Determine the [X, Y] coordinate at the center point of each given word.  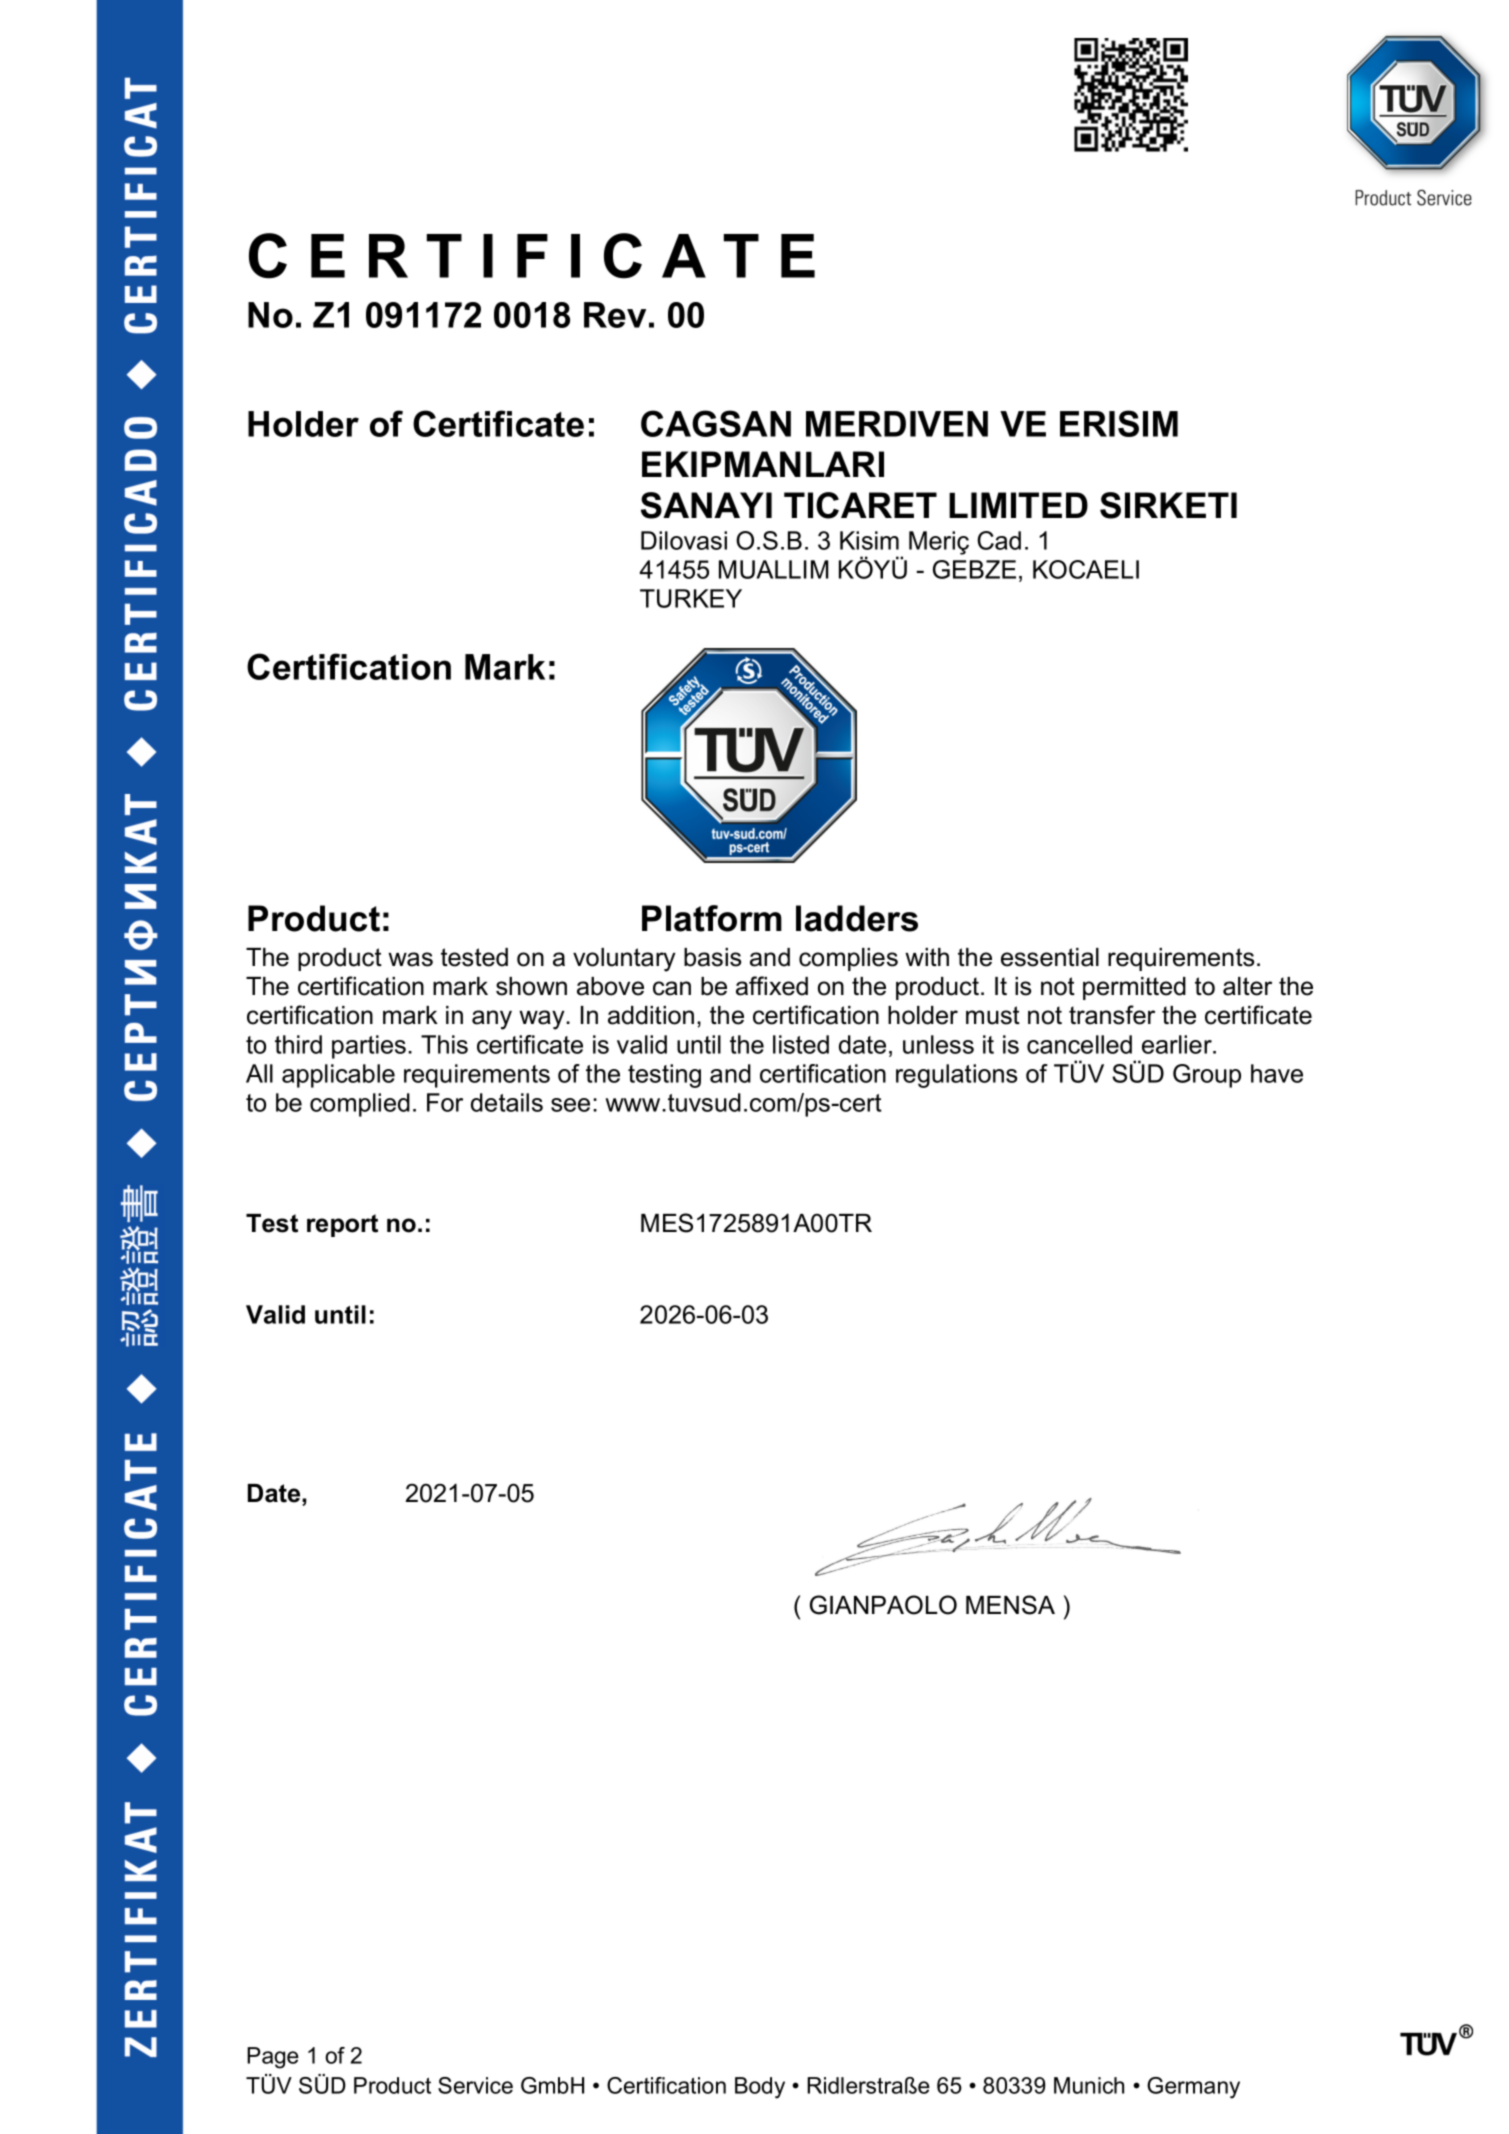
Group [1207, 1076]
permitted [1134, 988]
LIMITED [1018, 505]
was [410, 959]
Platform [712, 918]
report [342, 1225]
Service [475, 2085]
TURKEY [691, 598]
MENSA [1010, 1605]
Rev [615, 315]
